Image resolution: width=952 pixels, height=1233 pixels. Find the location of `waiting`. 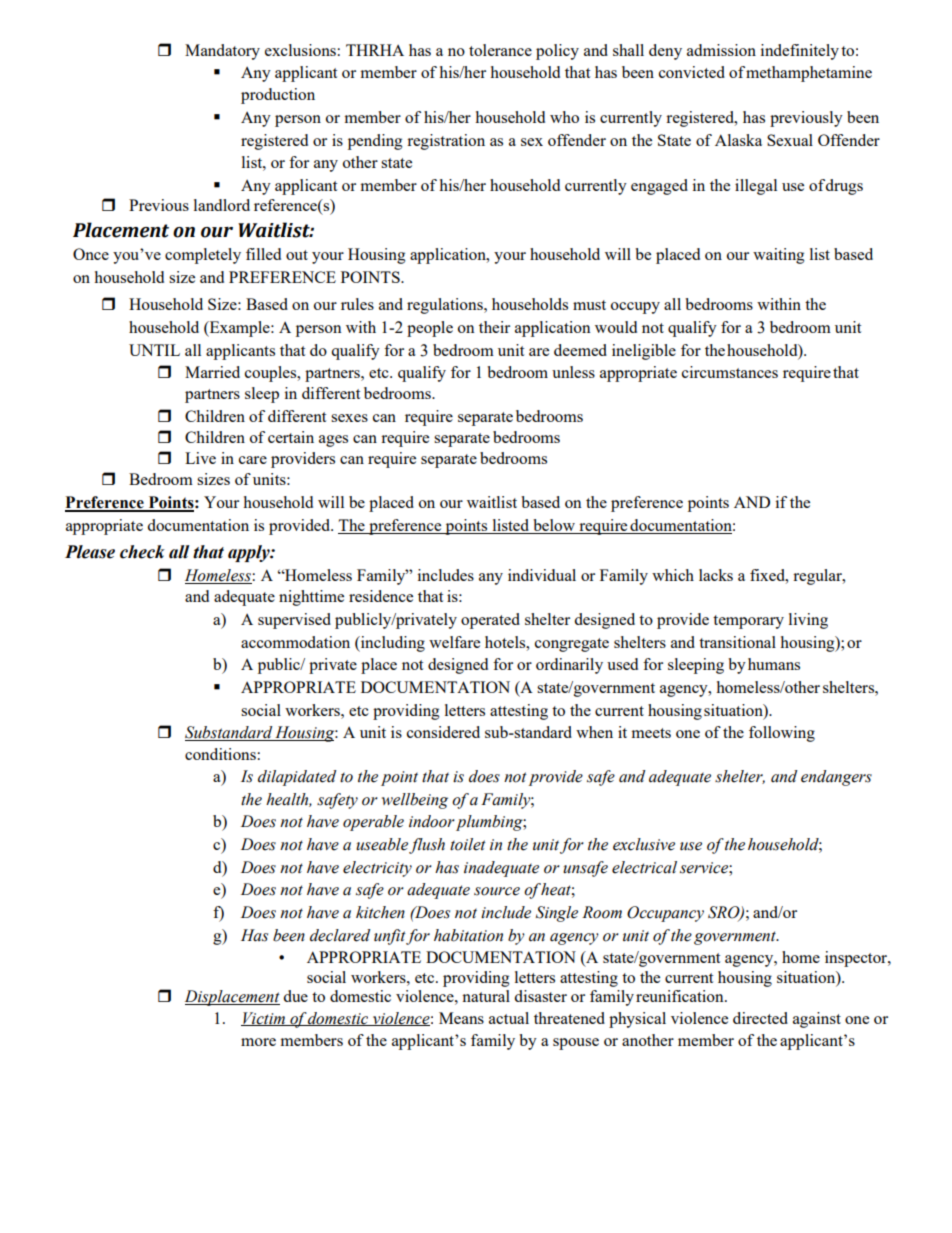

waiting is located at coordinates (779, 256).
